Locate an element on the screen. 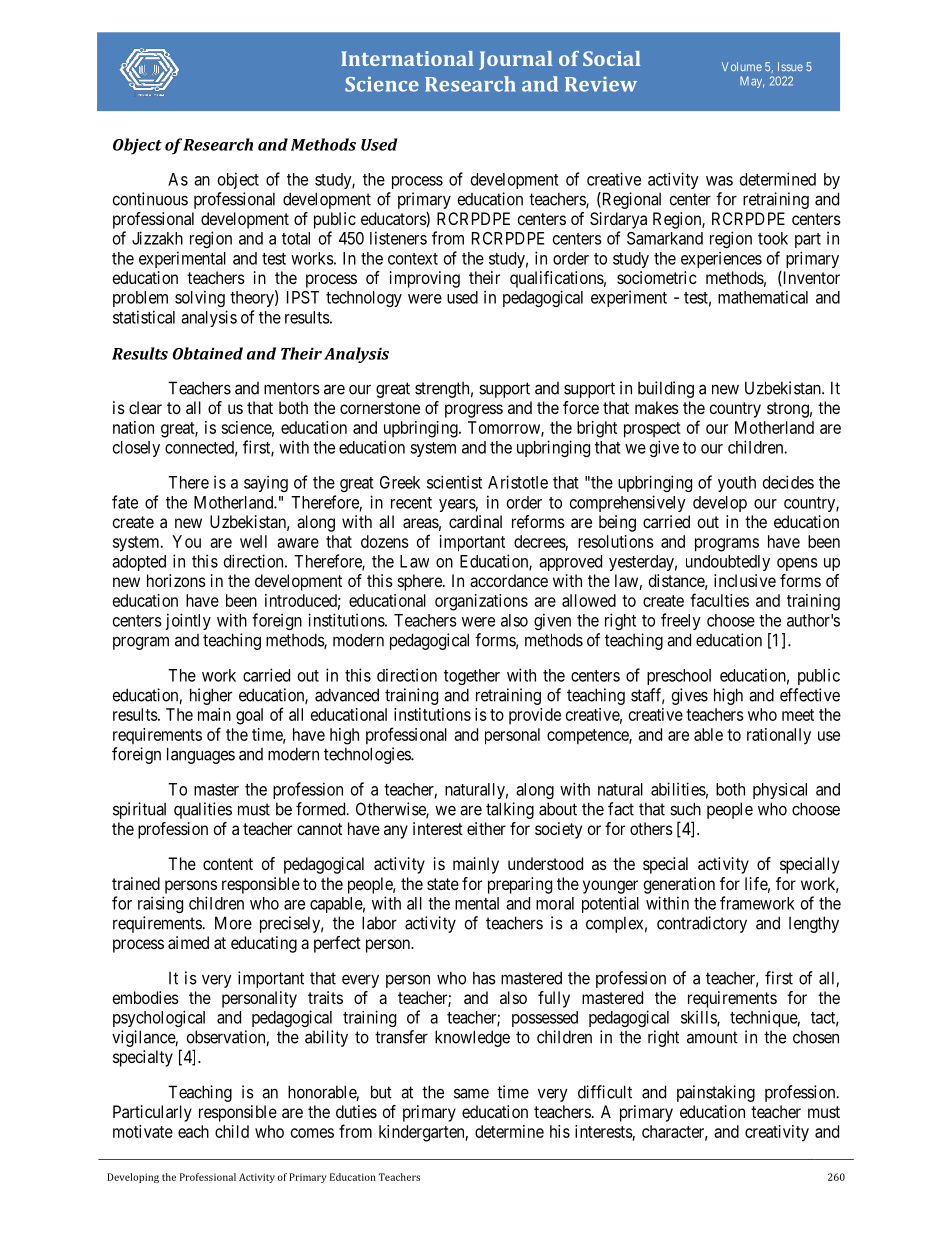  Journal is located at coordinates (515, 60).
